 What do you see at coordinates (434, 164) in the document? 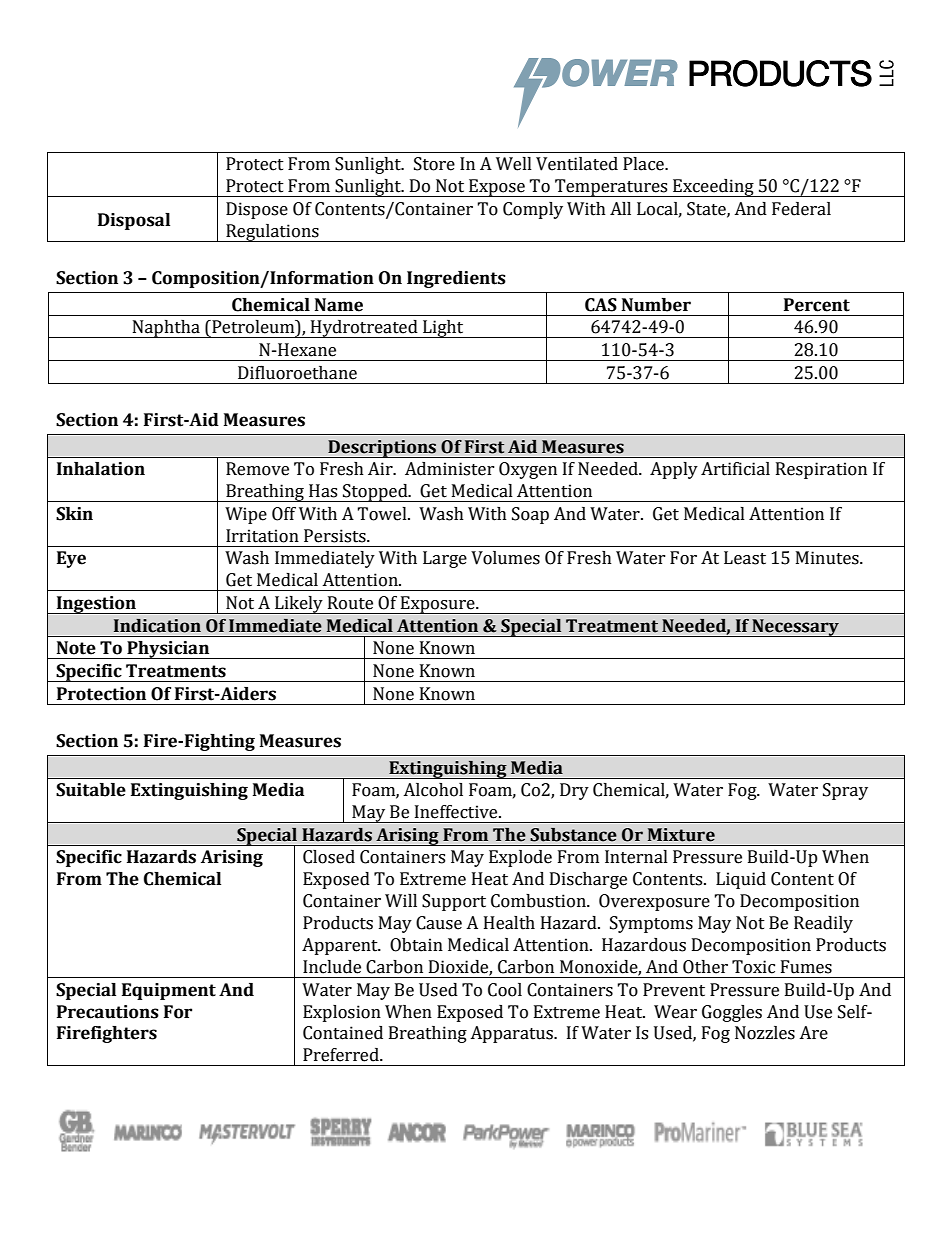
I see `Store` at bounding box center [434, 164].
